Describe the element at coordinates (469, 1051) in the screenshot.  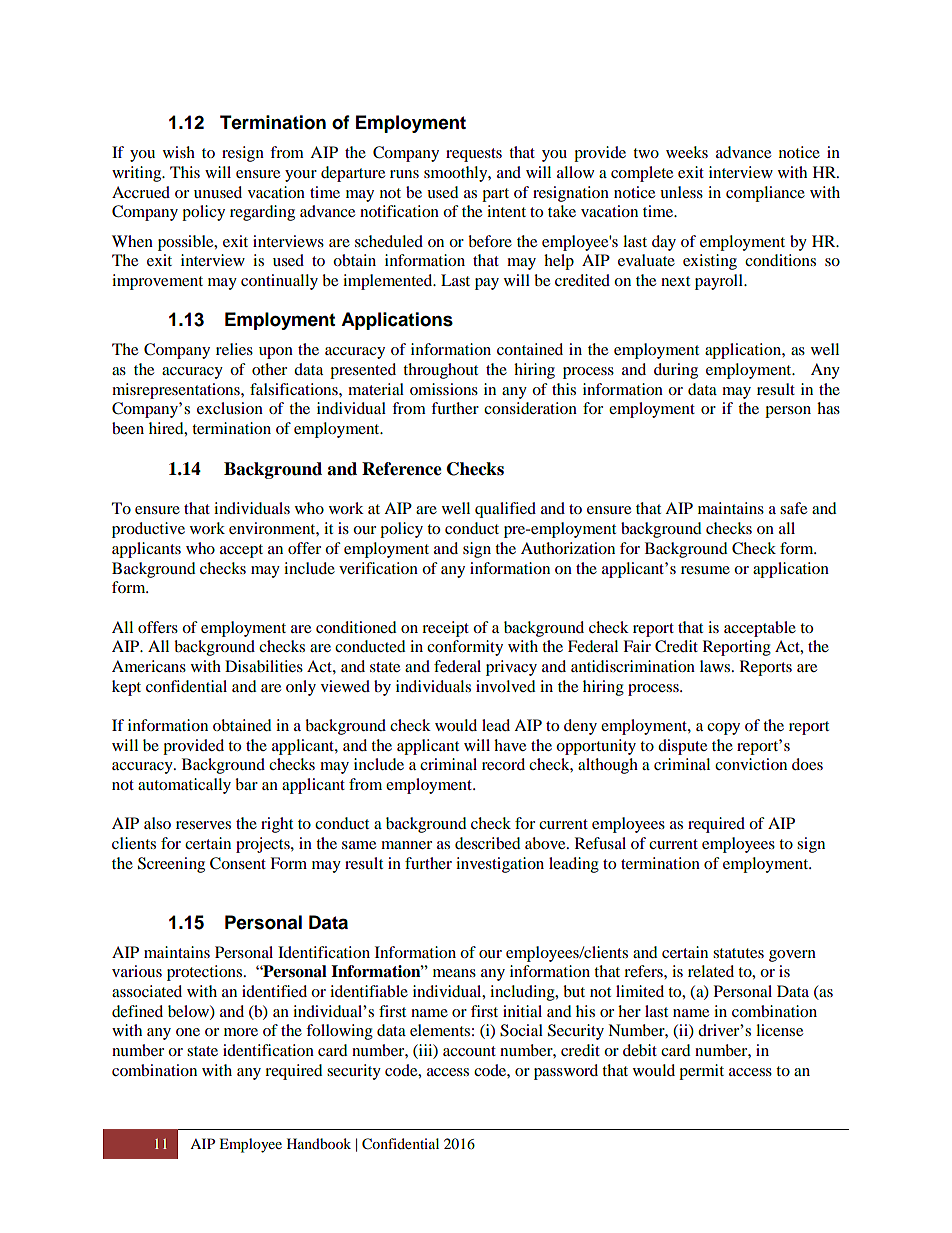
I see `account` at that location.
